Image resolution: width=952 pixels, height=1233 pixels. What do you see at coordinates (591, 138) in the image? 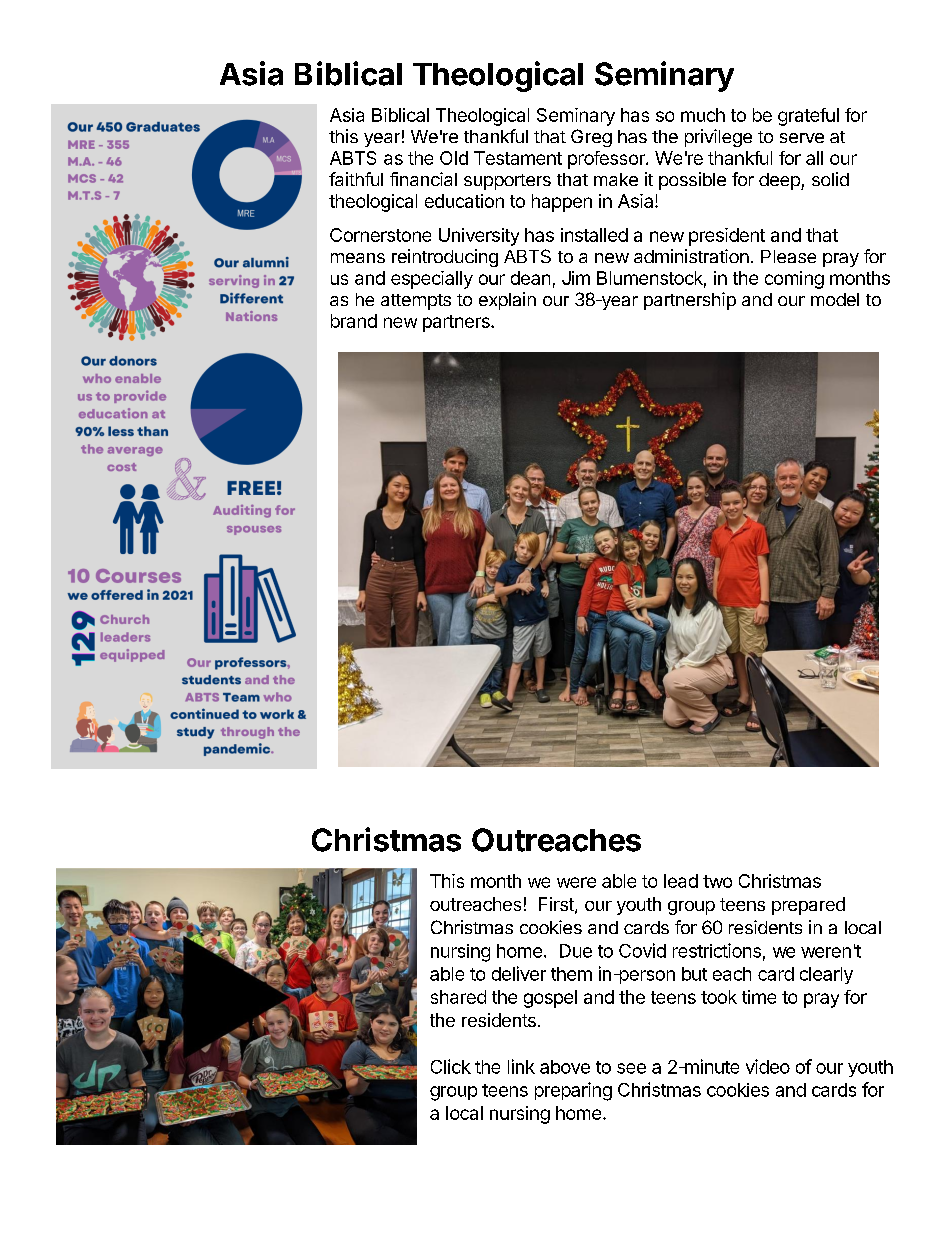
I see `Greg` at bounding box center [591, 138].
